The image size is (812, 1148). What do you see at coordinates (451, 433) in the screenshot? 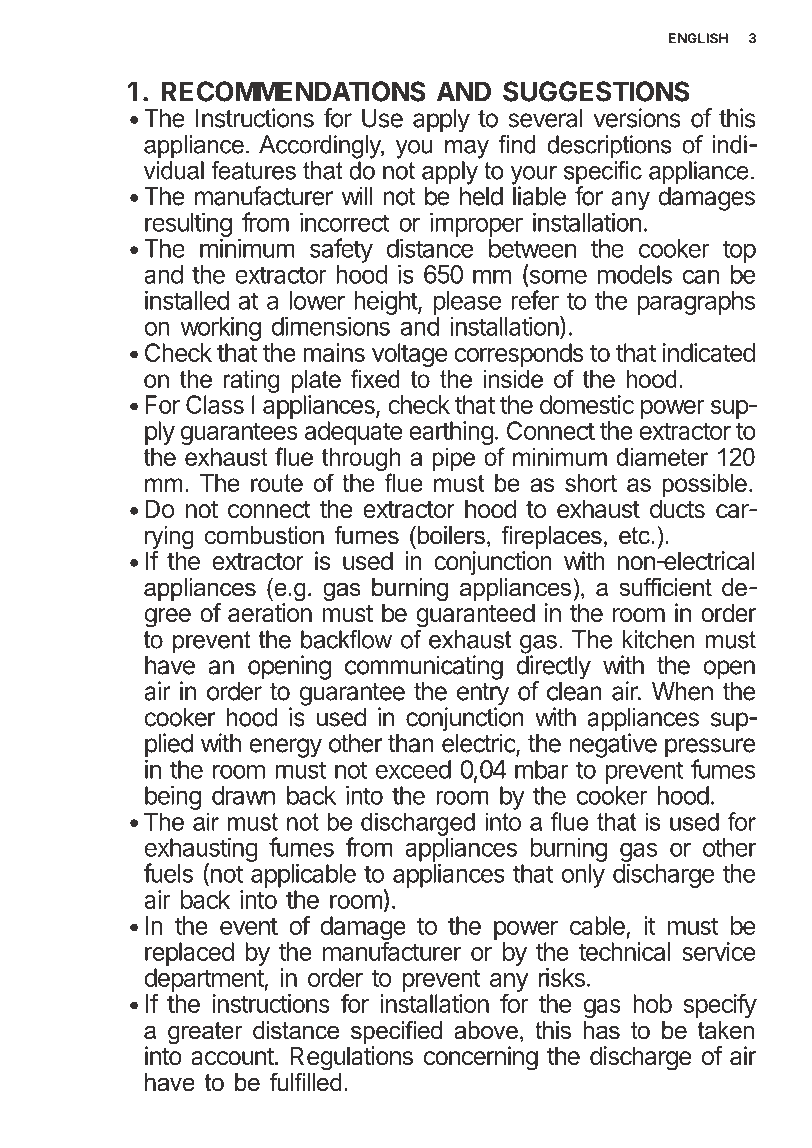
I see `earthing` at bounding box center [451, 433].
